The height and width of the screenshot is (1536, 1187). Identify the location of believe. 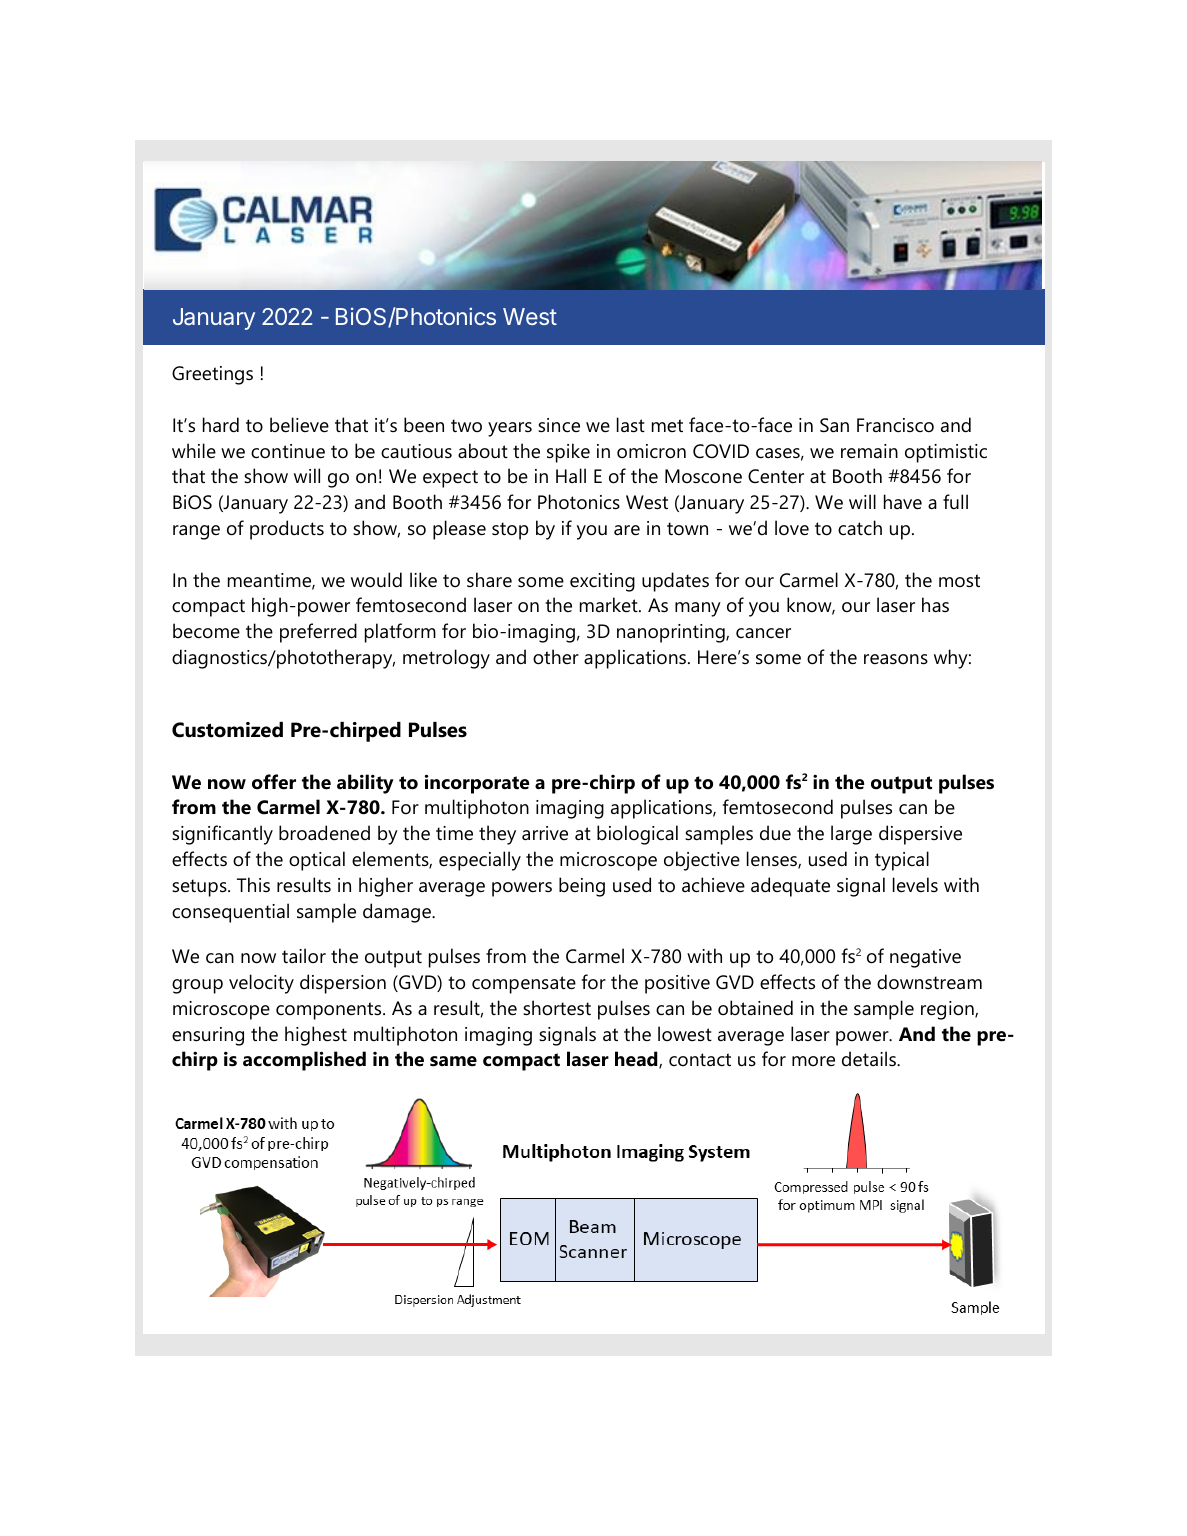
(299, 425).
